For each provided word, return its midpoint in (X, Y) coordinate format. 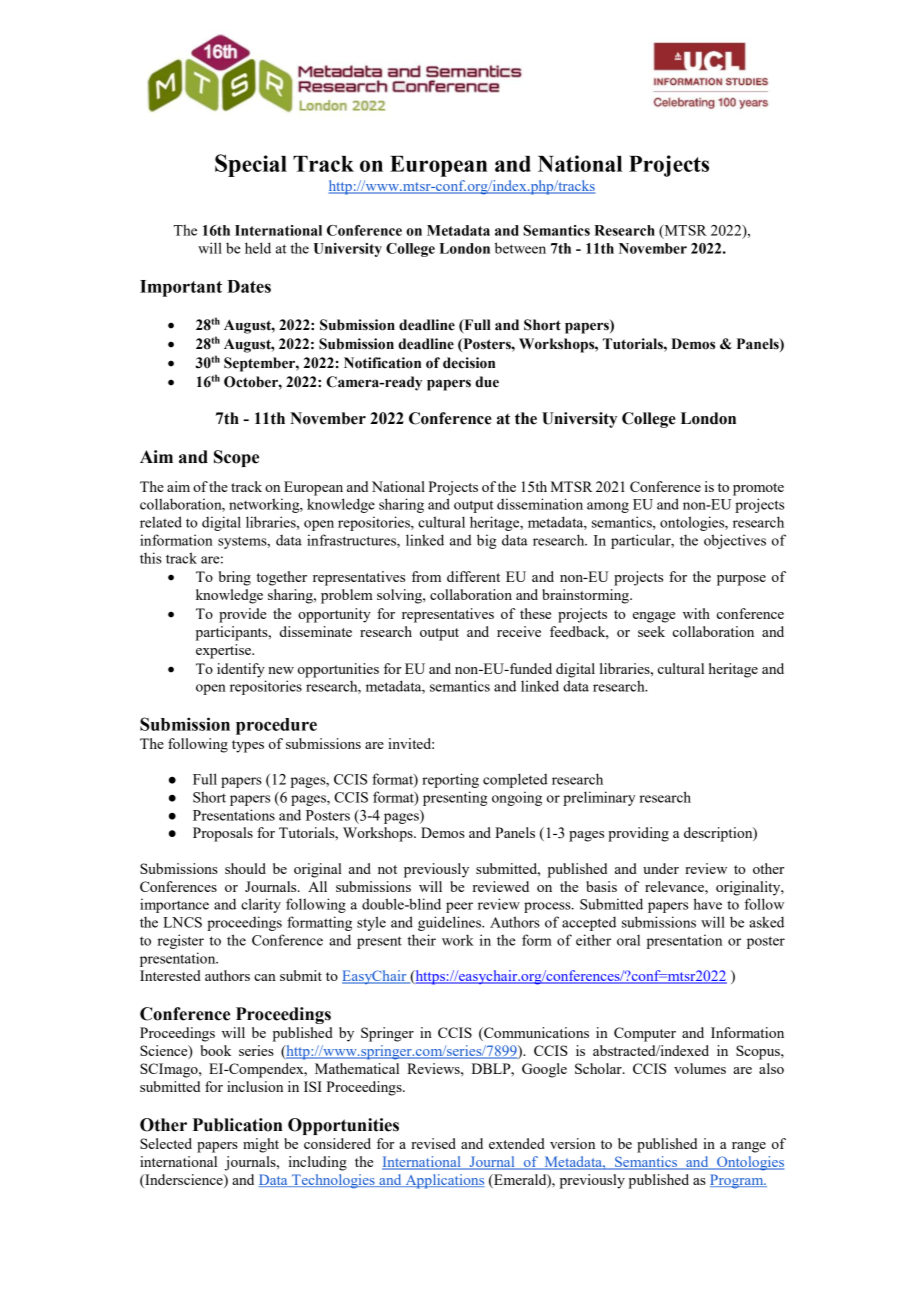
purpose (741, 580)
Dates (249, 286)
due (487, 382)
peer (459, 907)
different (473, 576)
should (245, 868)
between (520, 248)
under (661, 868)
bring (235, 578)
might (261, 1145)
